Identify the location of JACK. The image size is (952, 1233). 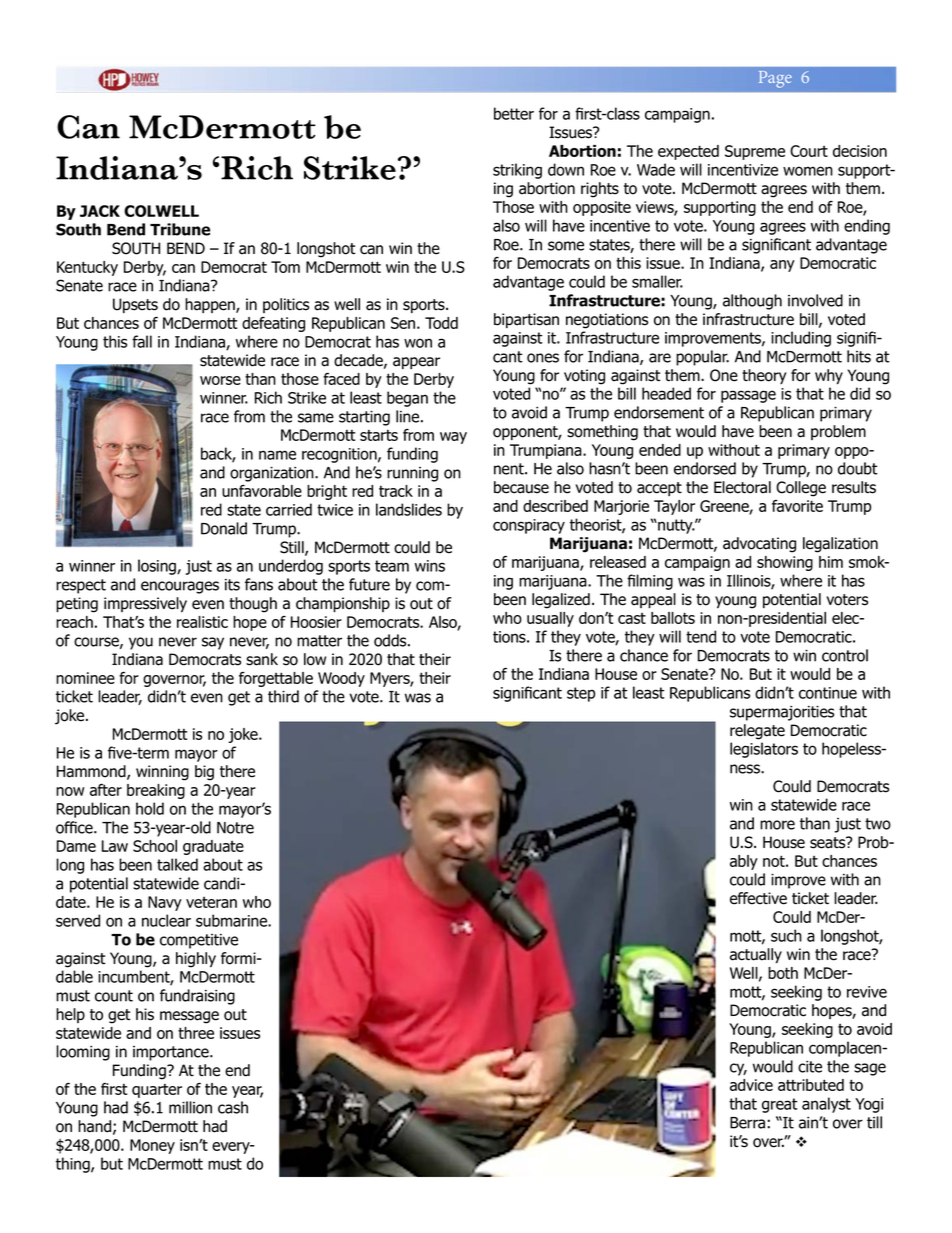
(100, 211).
